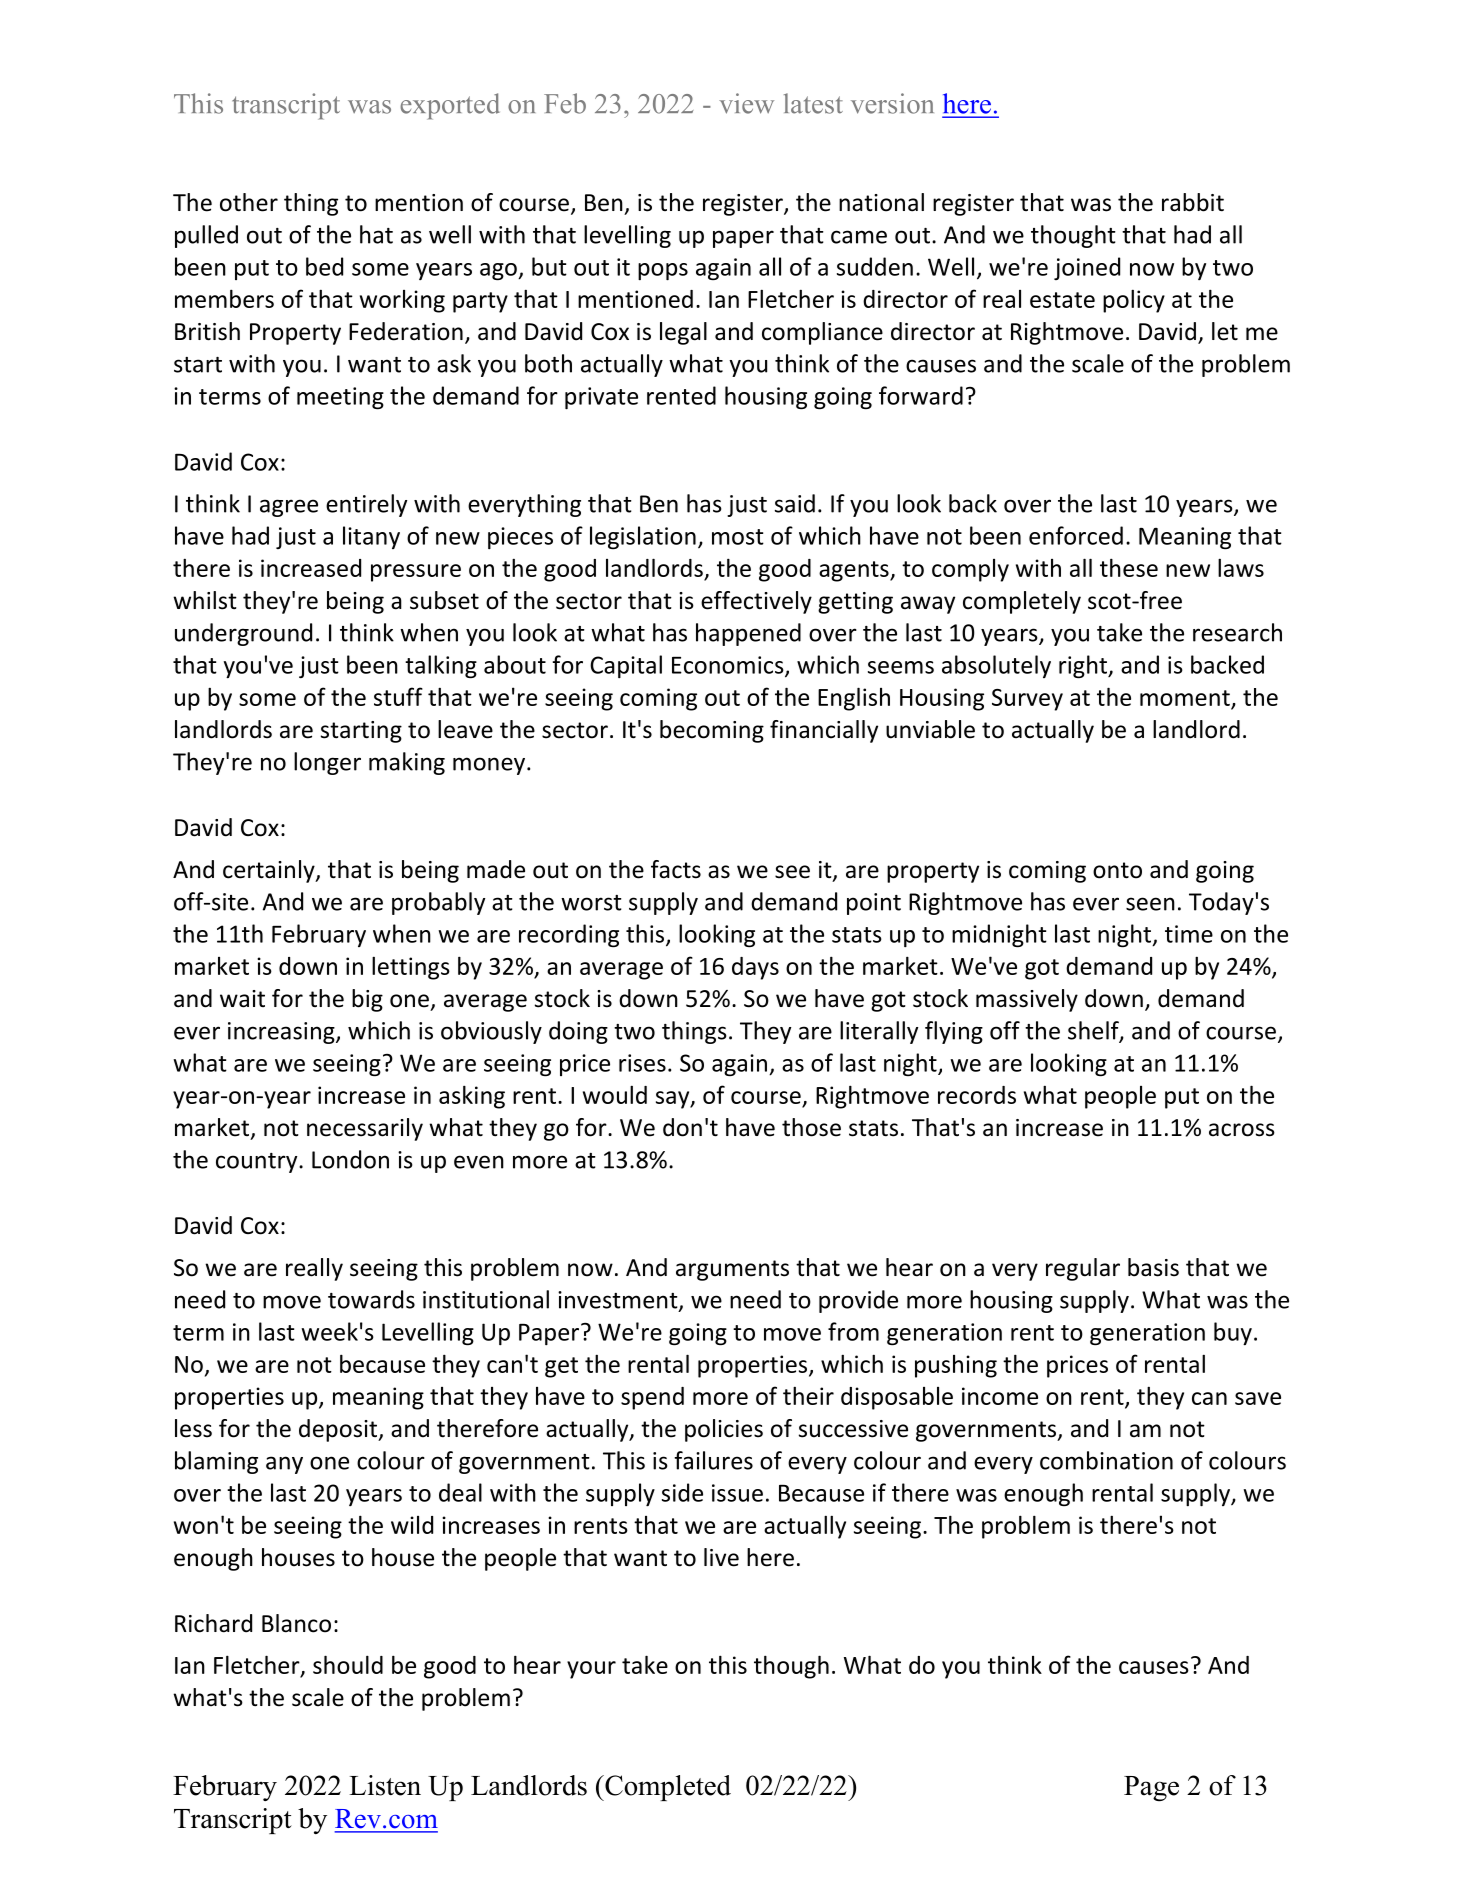  Describe the element at coordinates (1185, 698) in the screenshot. I see `moment` at that location.
